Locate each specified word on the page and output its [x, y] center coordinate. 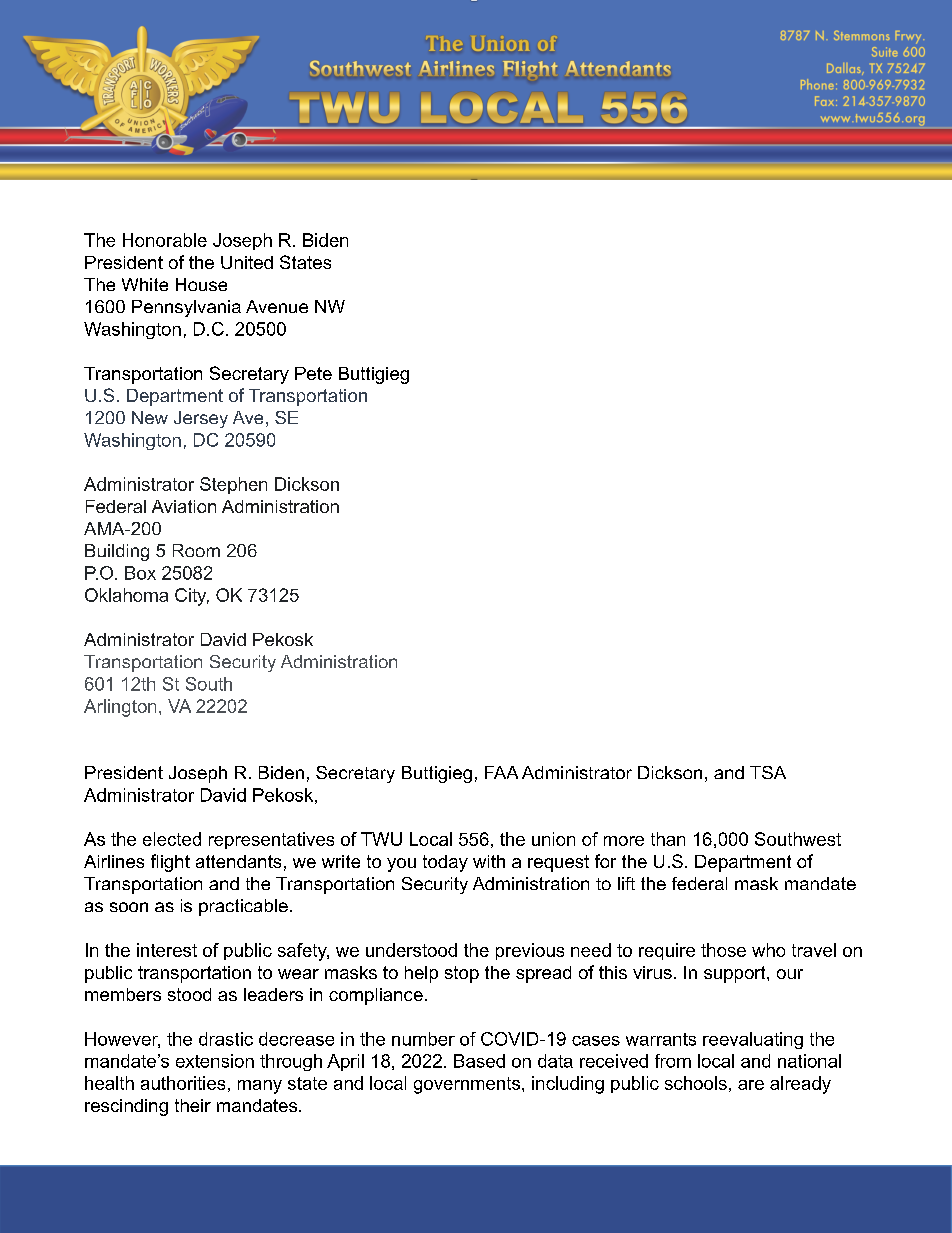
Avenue [277, 306]
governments [467, 1085]
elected [172, 839]
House [201, 284]
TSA [768, 772]
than [668, 839]
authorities [183, 1083]
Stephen [233, 485]
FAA [501, 772]
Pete [313, 373]
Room [196, 550]
